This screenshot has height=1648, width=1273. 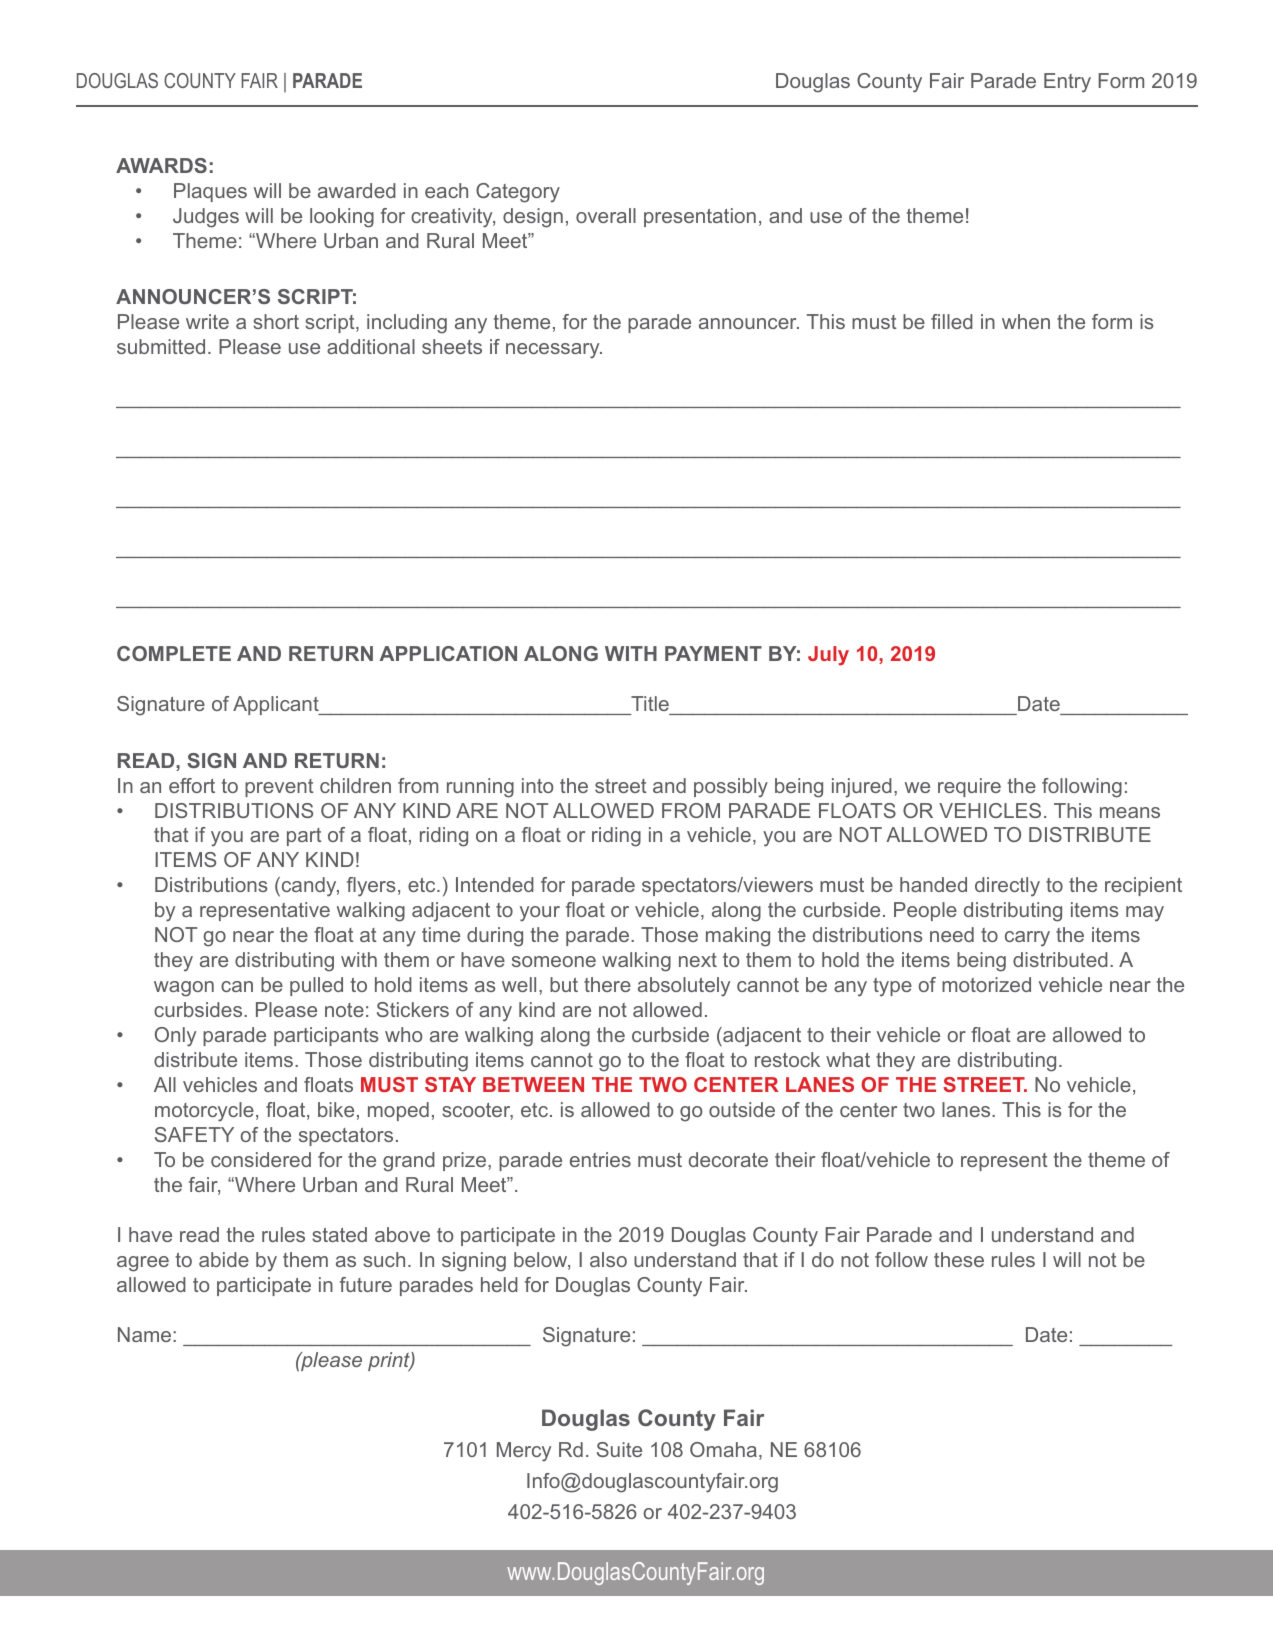 What do you see at coordinates (713, 653) in the screenshot?
I see `PAYMENT` at bounding box center [713, 653].
